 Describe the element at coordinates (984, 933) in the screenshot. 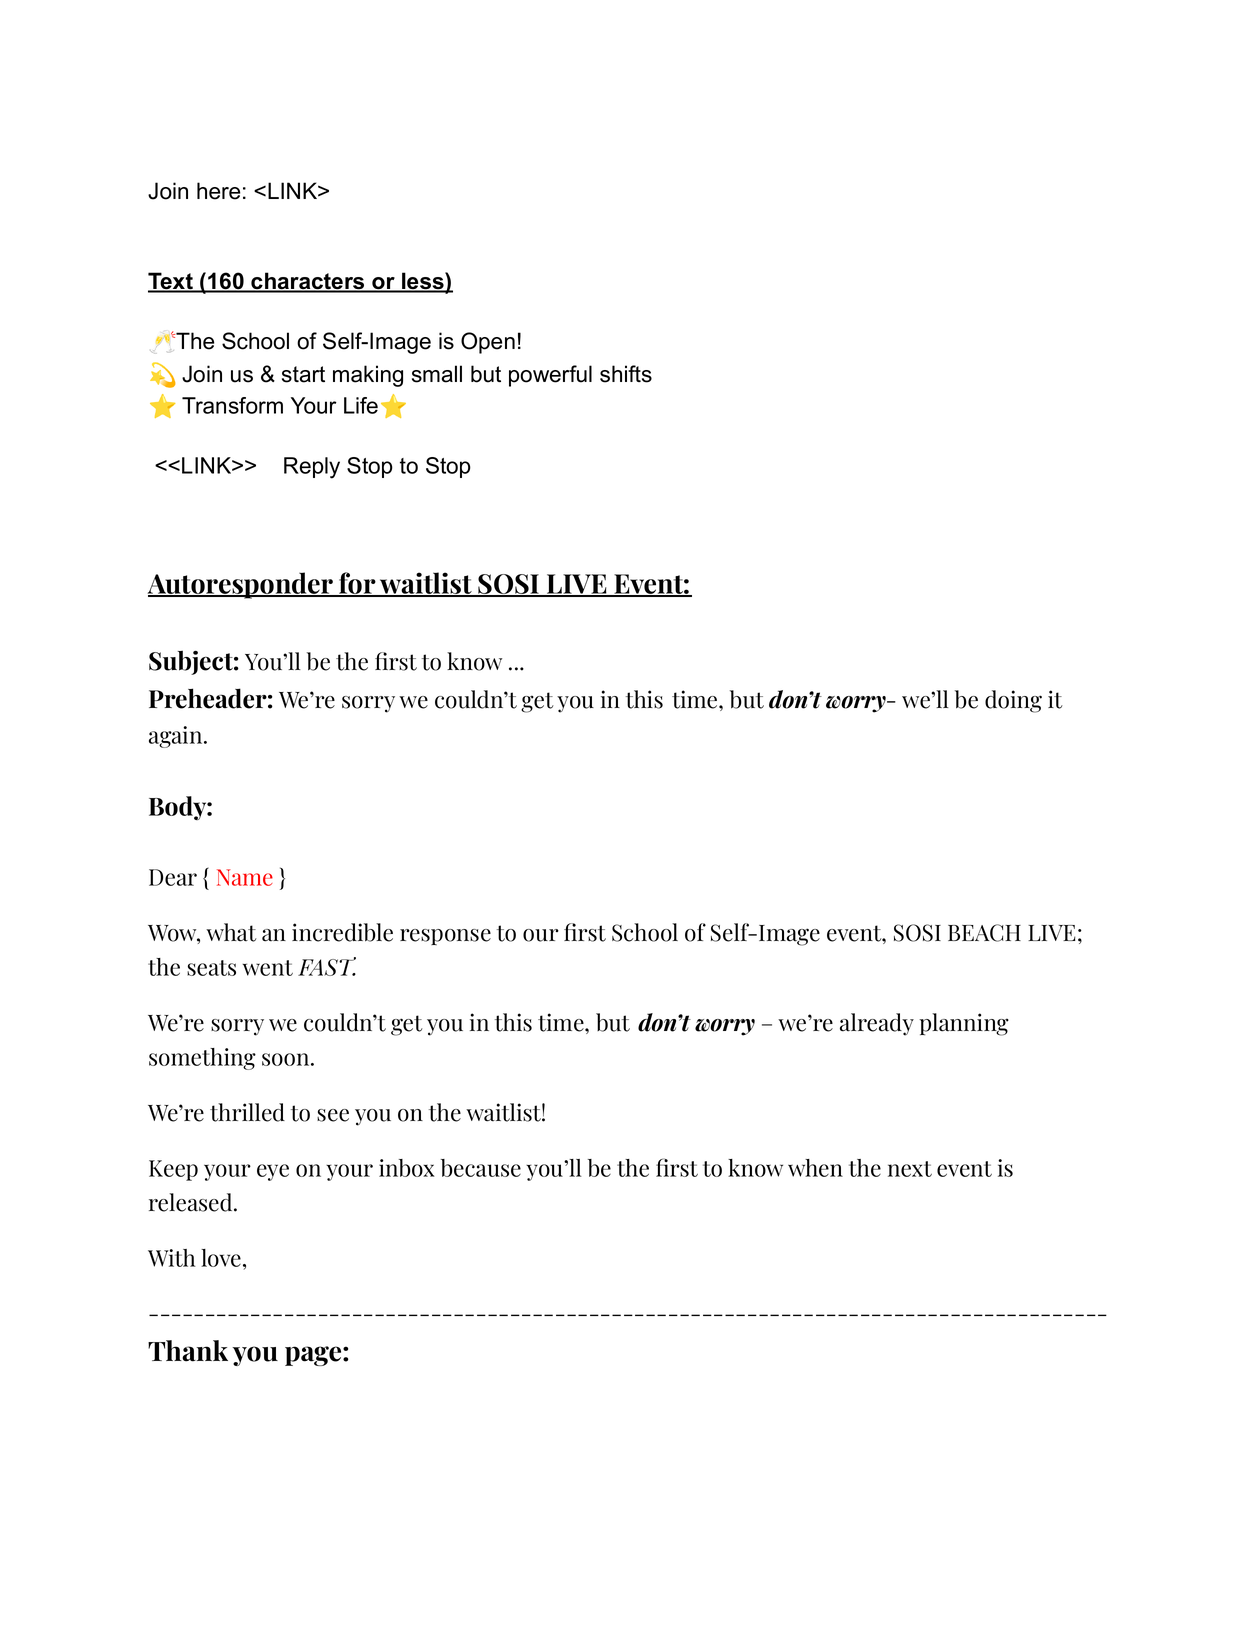

I see `BEACH` at that location.
